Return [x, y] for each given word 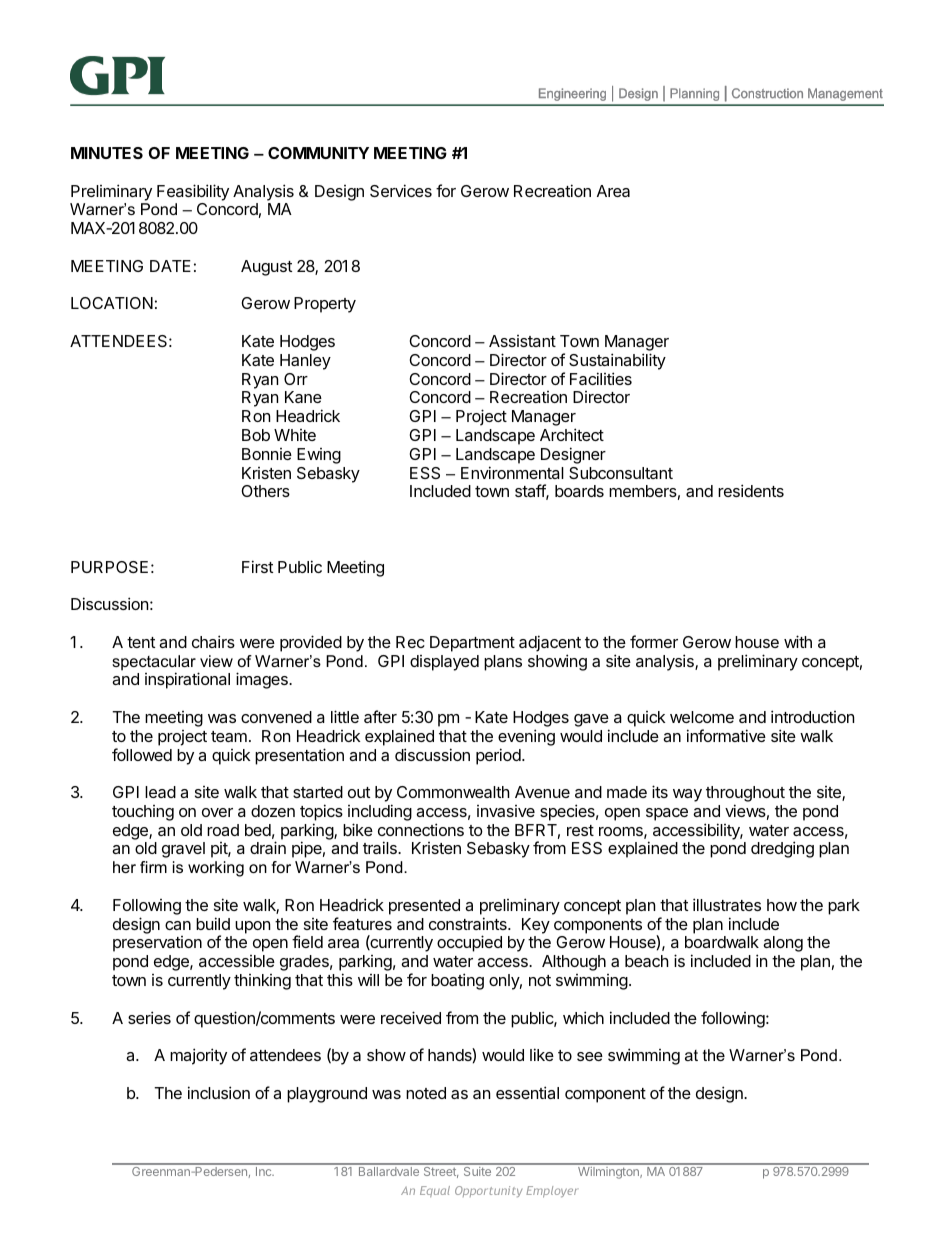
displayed [444, 663]
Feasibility [193, 192]
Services [401, 190]
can [178, 925]
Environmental [512, 472]
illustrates [727, 904]
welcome [702, 717]
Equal [435, 1191]
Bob [256, 435]
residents [751, 490]
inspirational [187, 680]
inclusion [219, 1092]
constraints [469, 923]
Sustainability [617, 361]
